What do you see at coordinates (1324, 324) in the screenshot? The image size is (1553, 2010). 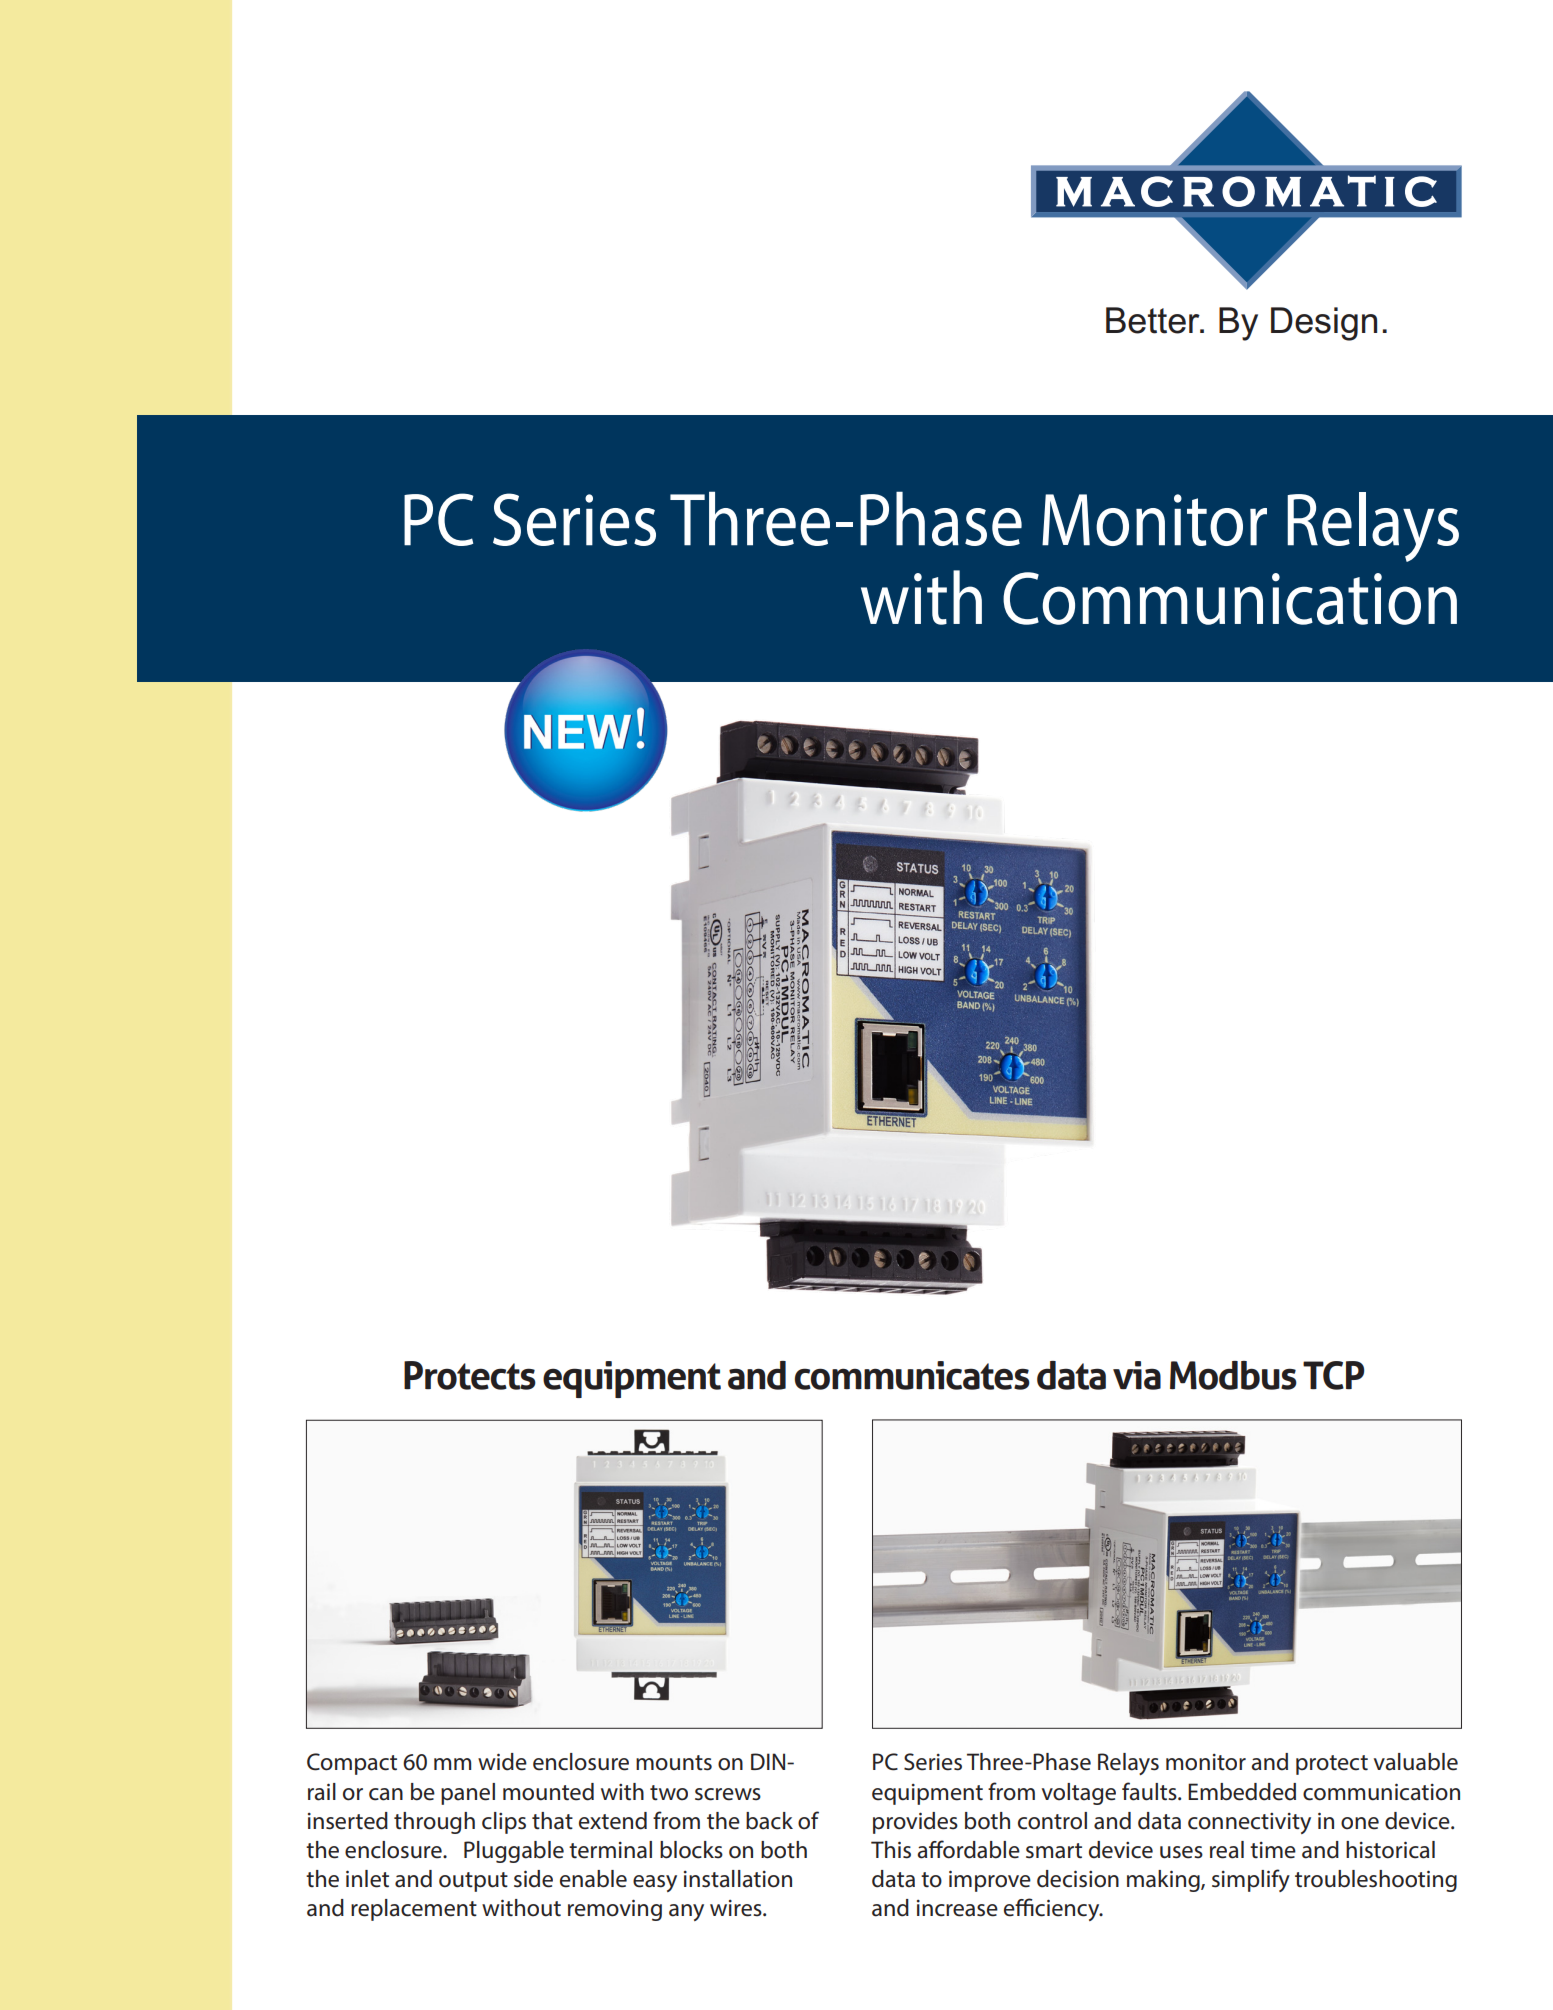 I see `Design` at bounding box center [1324, 324].
